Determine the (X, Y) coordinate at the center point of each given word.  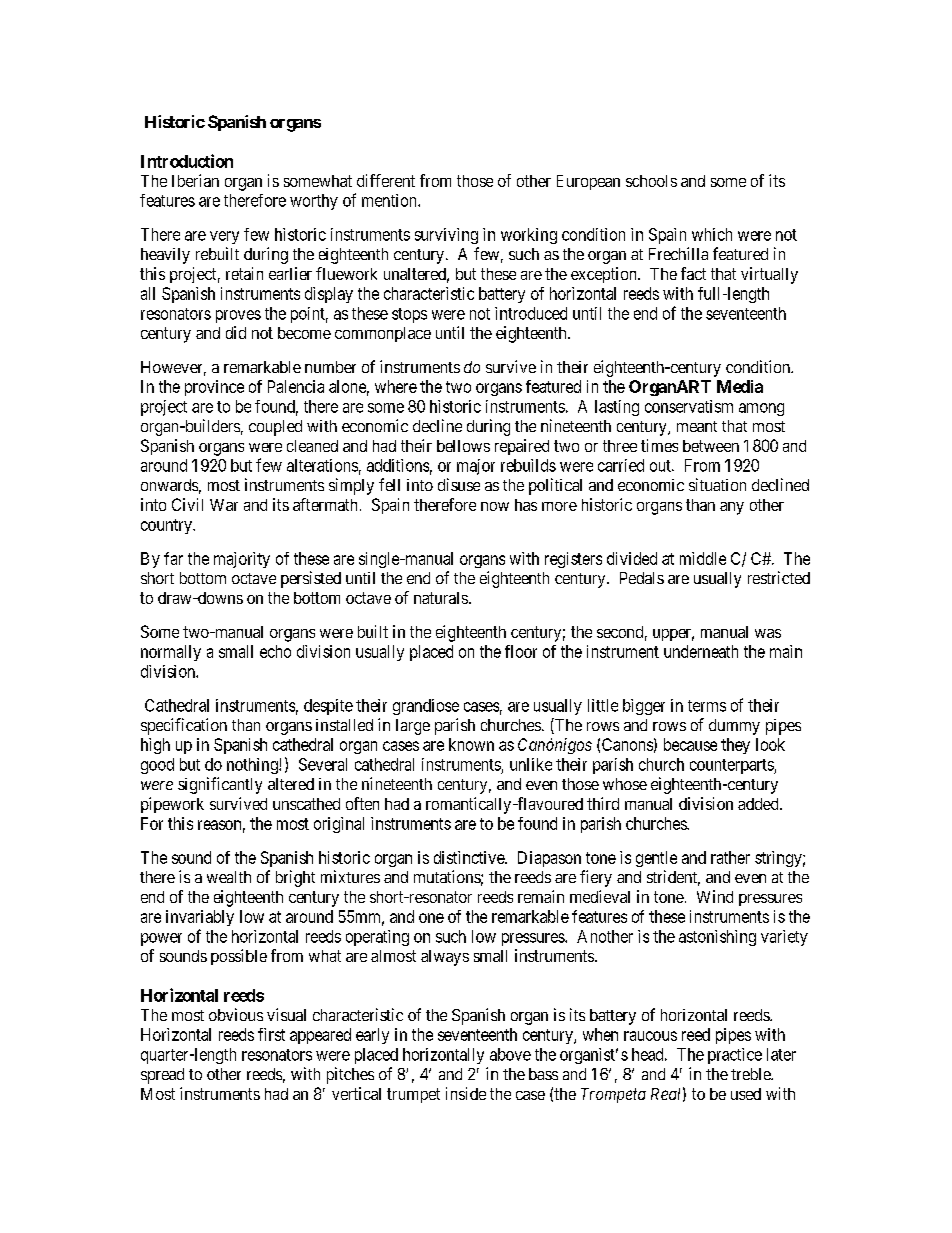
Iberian (195, 180)
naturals (441, 598)
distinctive (470, 857)
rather (730, 857)
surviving (446, 236)
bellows (463, 446)
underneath (701, 651)
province (214, 388)
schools (651, 181)
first (271, 1034)
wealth (229, 877)
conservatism (689, 406)
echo (275, 651)
